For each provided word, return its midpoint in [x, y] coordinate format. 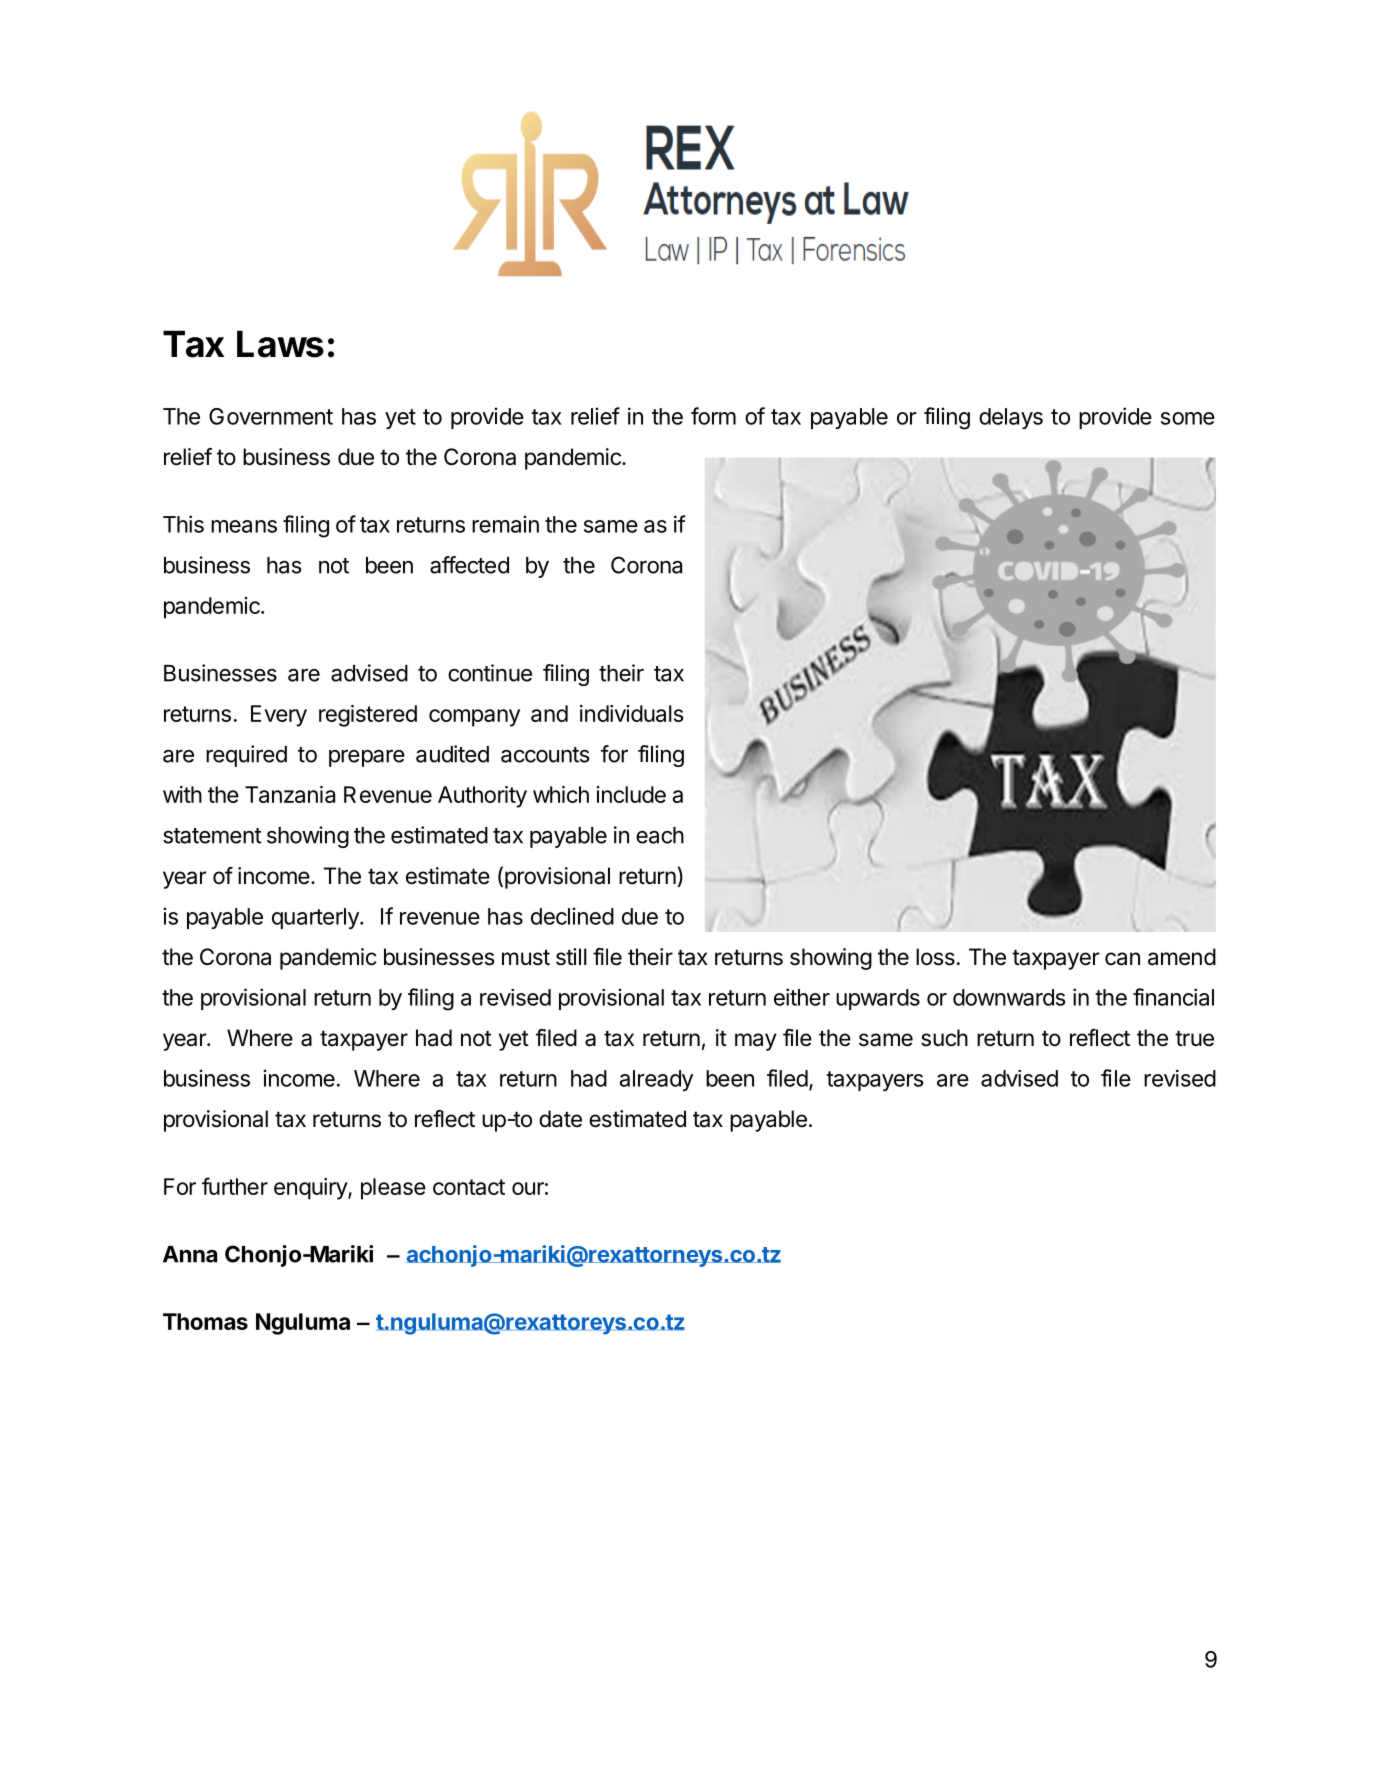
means [244, 526]
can [1122, 959]
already [656, 1080]
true [1194, 1038]
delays [1011, 418]
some [1188, 418]
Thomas [205, 1321]
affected [469, 565]
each [660, 835]
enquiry [311, 1189]
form [713, 416]
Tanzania [290, 794]
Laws [280, 344]
